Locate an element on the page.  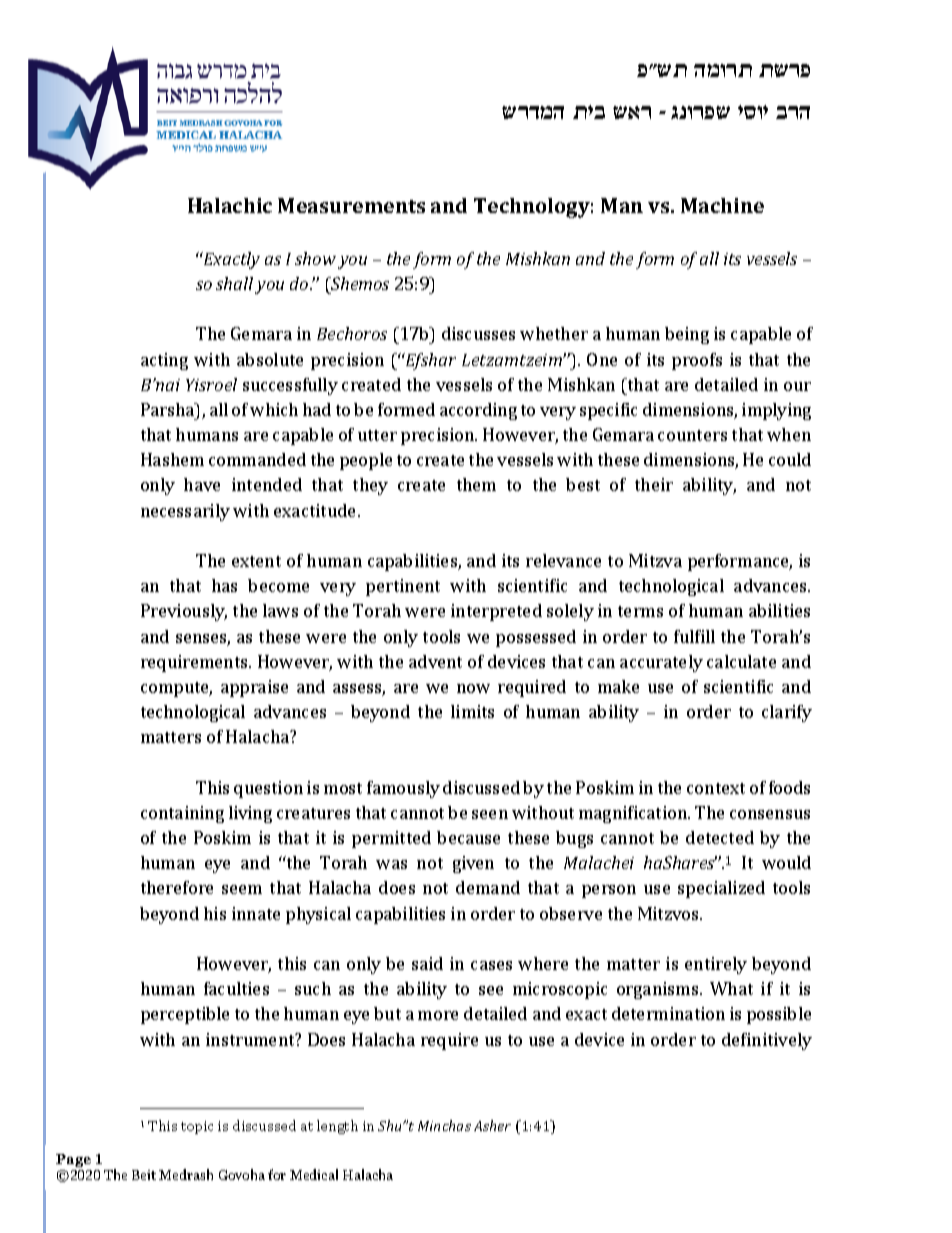
containing is located at coordinates (182, 814).
